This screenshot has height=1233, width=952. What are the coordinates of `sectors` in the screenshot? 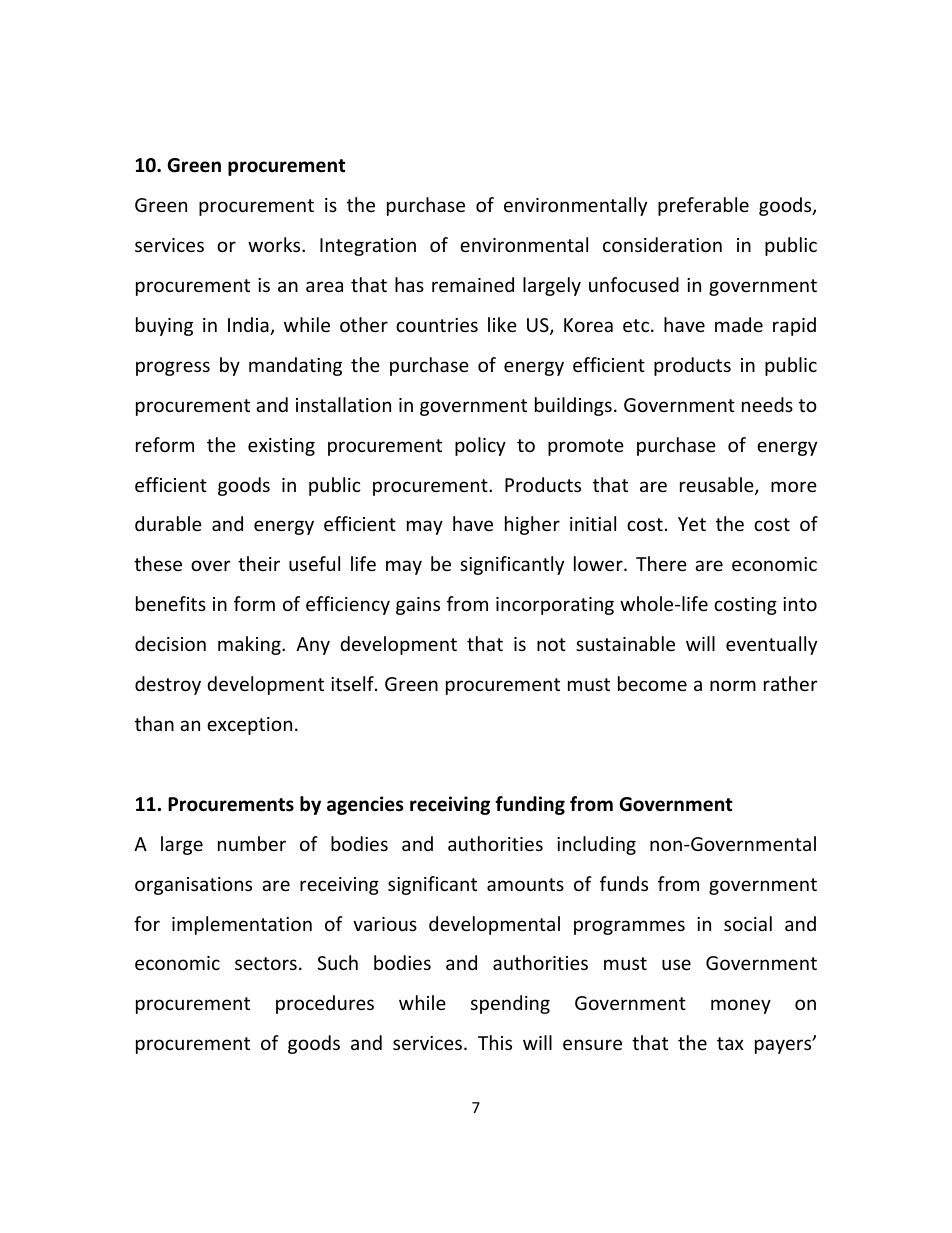 It's located at (266, 963).
